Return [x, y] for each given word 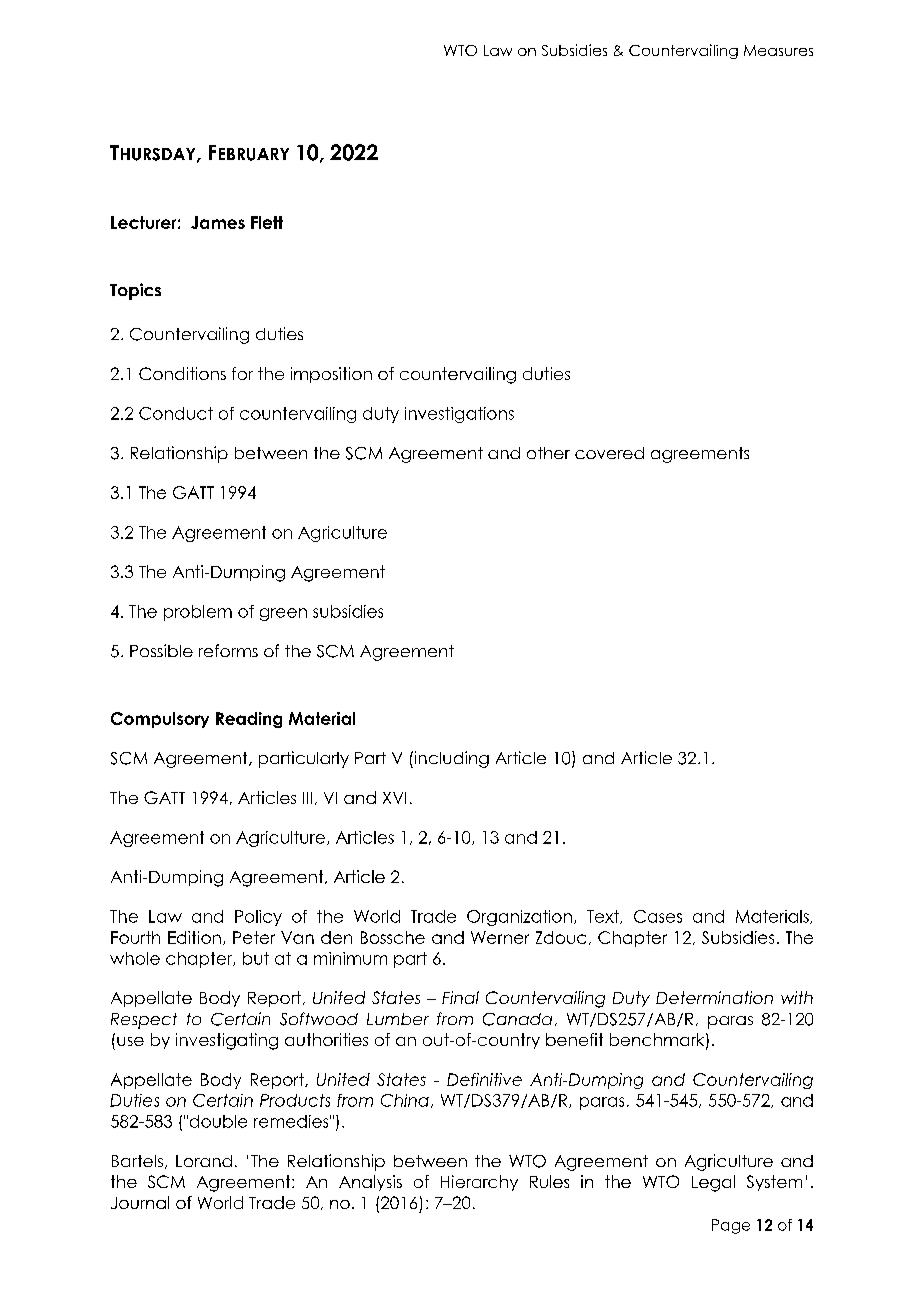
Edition [194, 937]
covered [609, 453]
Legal [713, 1183]
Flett [267, 222]
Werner [500, 937]
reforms [228, 650]
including [450, 759]
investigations [459, 415]
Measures [778, 50]
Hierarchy [479, 1183]
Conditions [182, 373]
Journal [140, 1202]
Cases [658, 916]
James [218, 222]
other [548, 453]
